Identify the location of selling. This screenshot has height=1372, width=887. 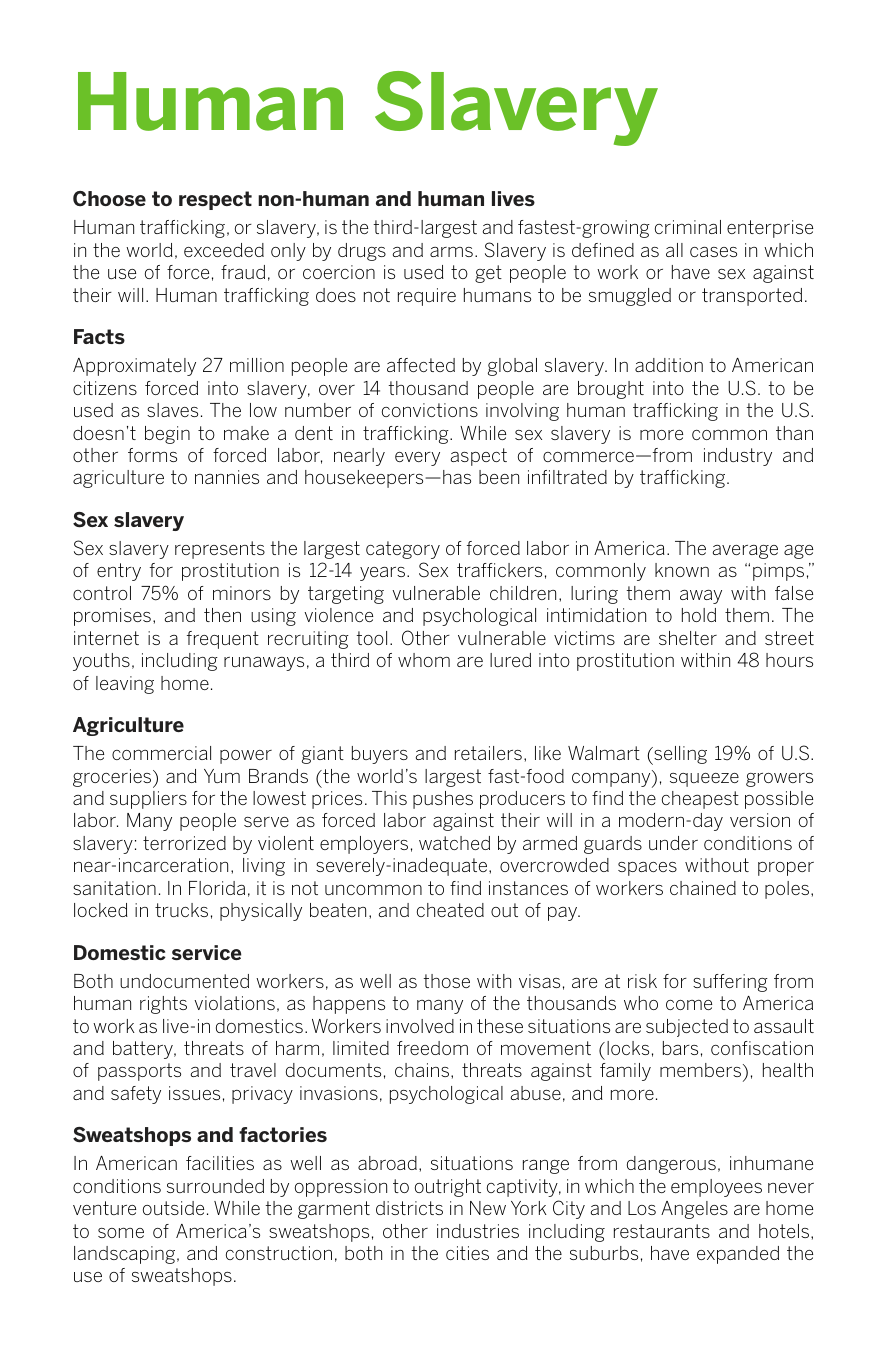
(679, 755).
